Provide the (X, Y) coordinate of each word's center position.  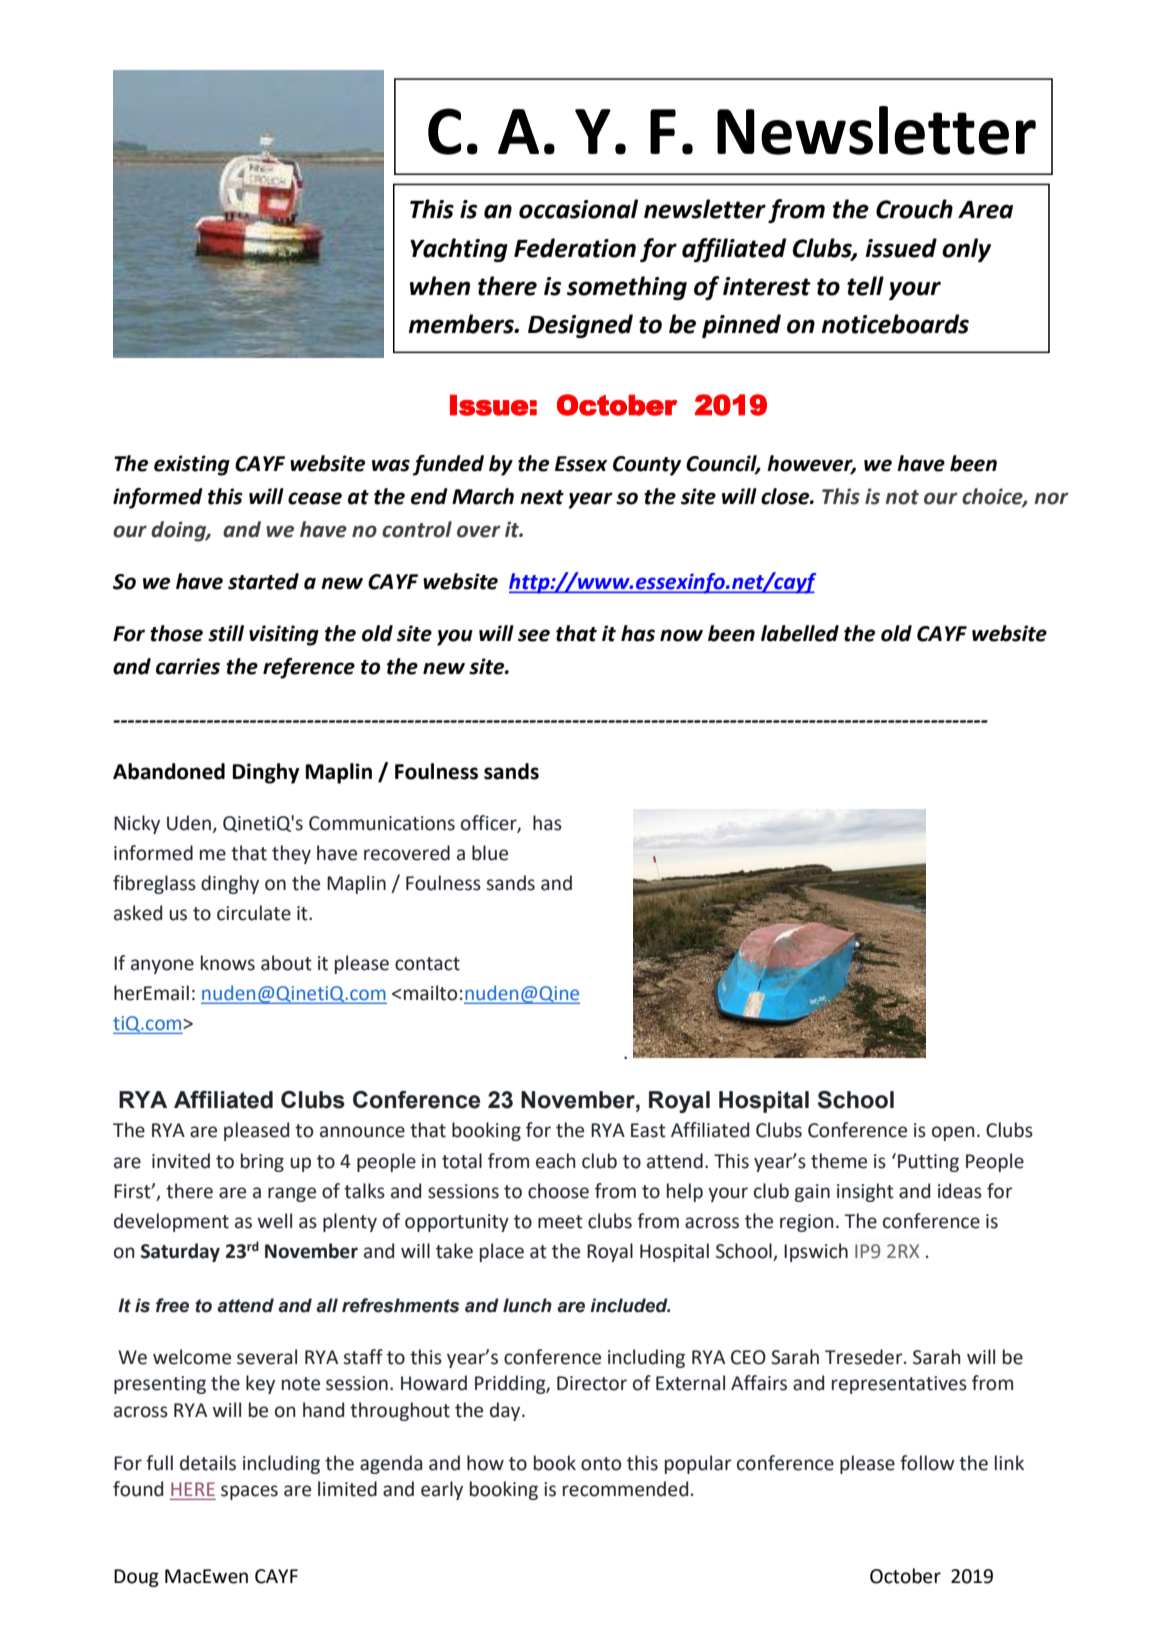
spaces (249, 1492)
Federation (575, 248)
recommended (625, 1489)
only (966, 250)
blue (490, 853)
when (440, 286)
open (953, 1133)
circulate (254, 913)
